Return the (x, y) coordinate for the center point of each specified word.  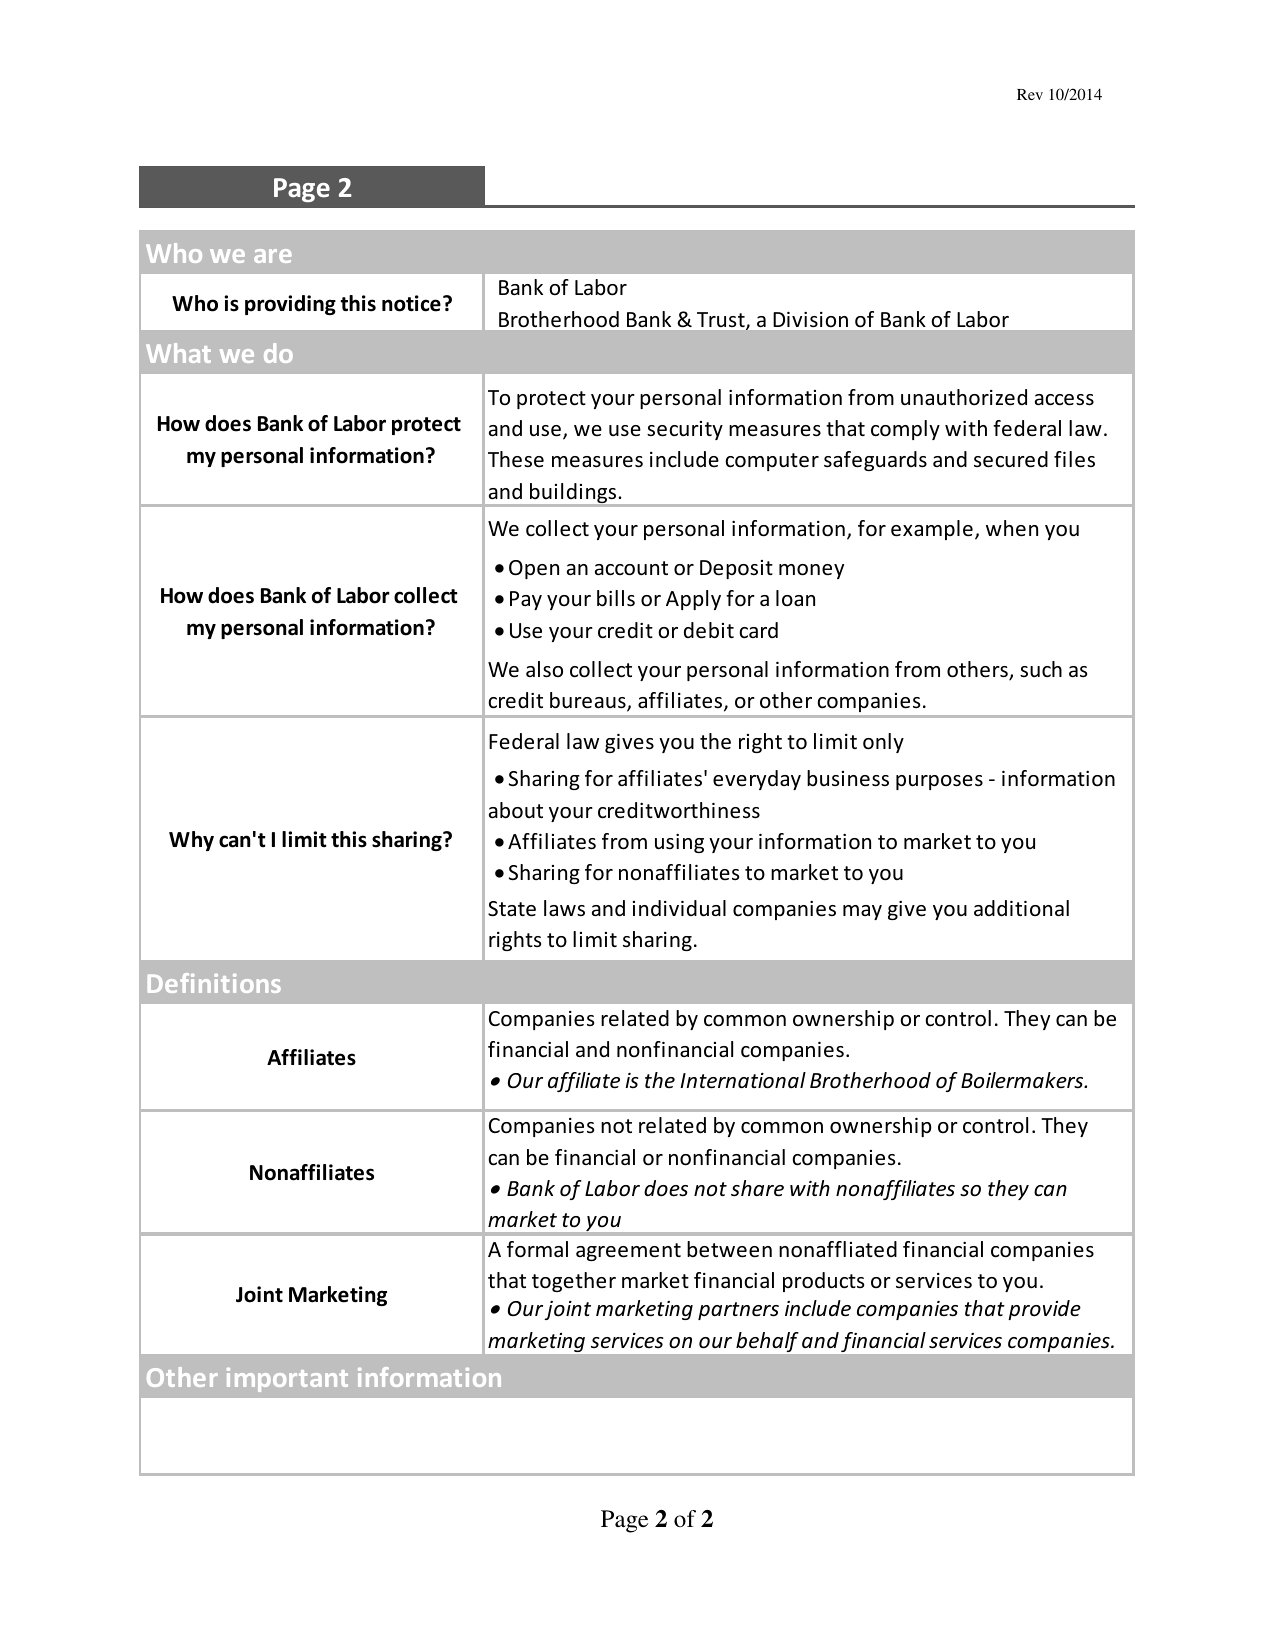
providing (290, 305)
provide (1044, 1310)
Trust (722, 321)
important (287, 1380)
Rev (1030, 94)
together (574, 1282)
